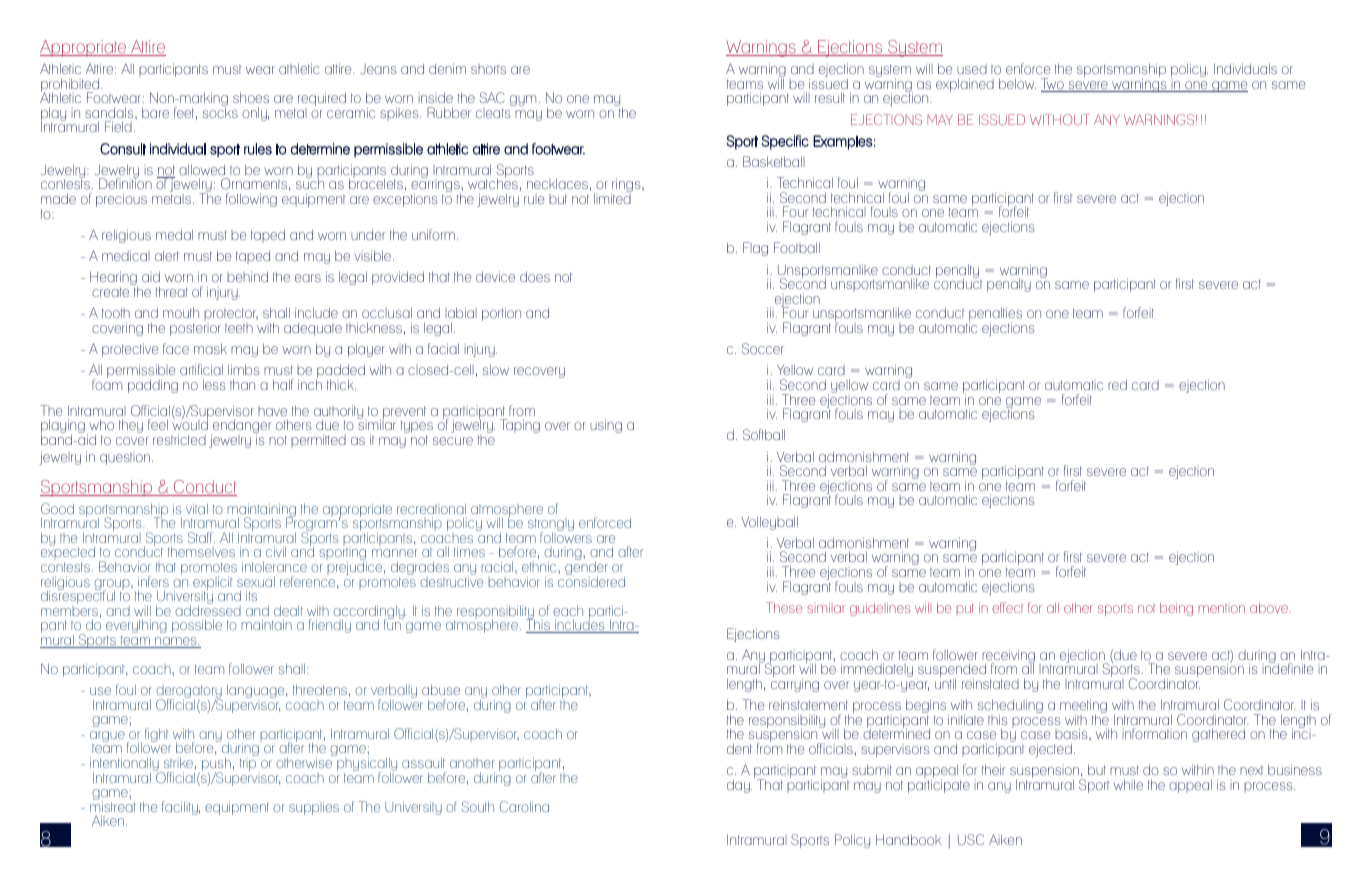 The height and width of the document is (887, 1372). Describe the element at coordinates (1053, 85) in the document. I see `Two` at that location.
